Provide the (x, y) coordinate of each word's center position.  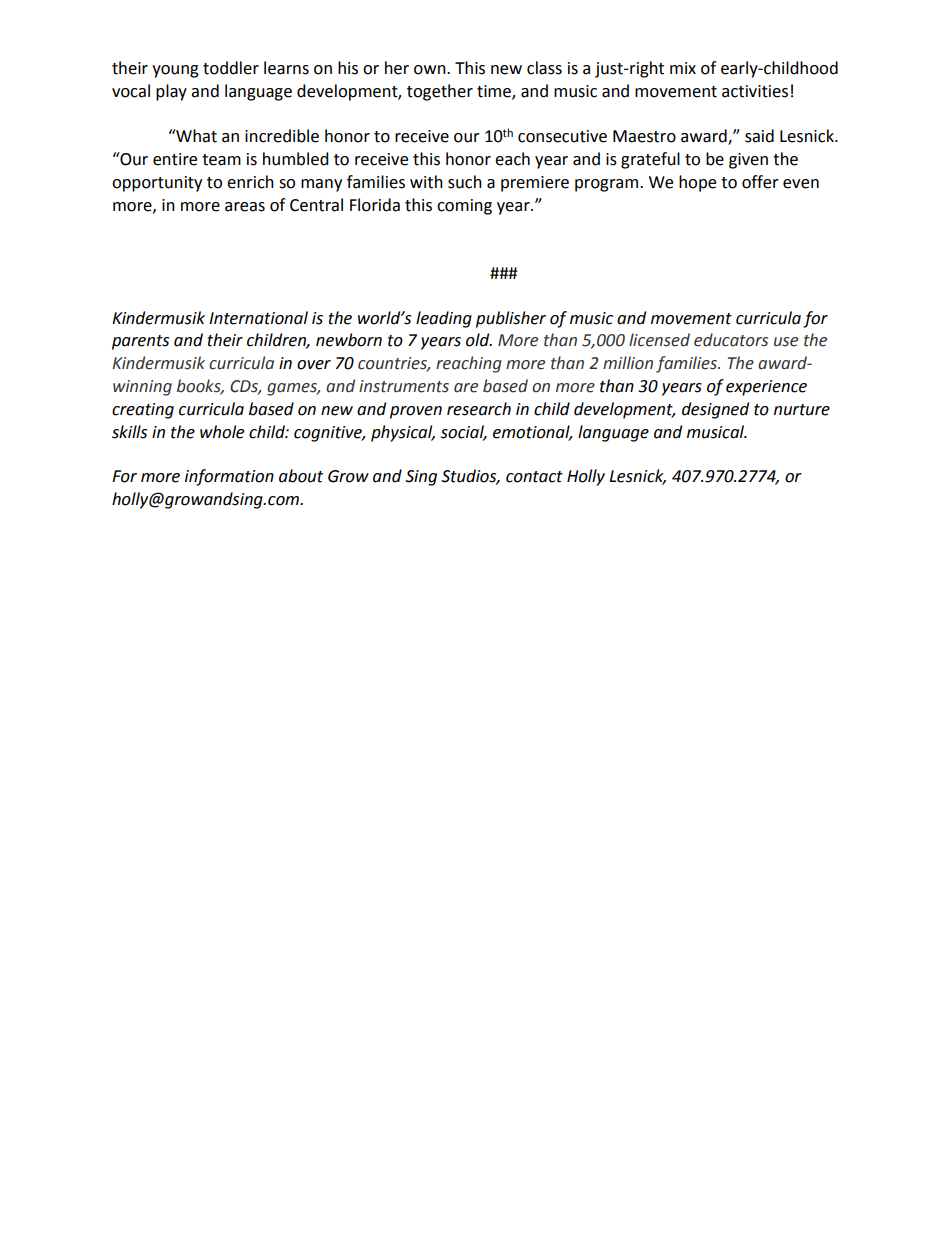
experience (766, 388)
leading (444, 319)
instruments (404, 386)
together (440, 92)
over (314, 365)
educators (731, 340)
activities (755, 91)
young (175, 71)
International (258, 318)
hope (697, 183)
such (465, 182)
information (229, 477)
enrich (250, 182)
